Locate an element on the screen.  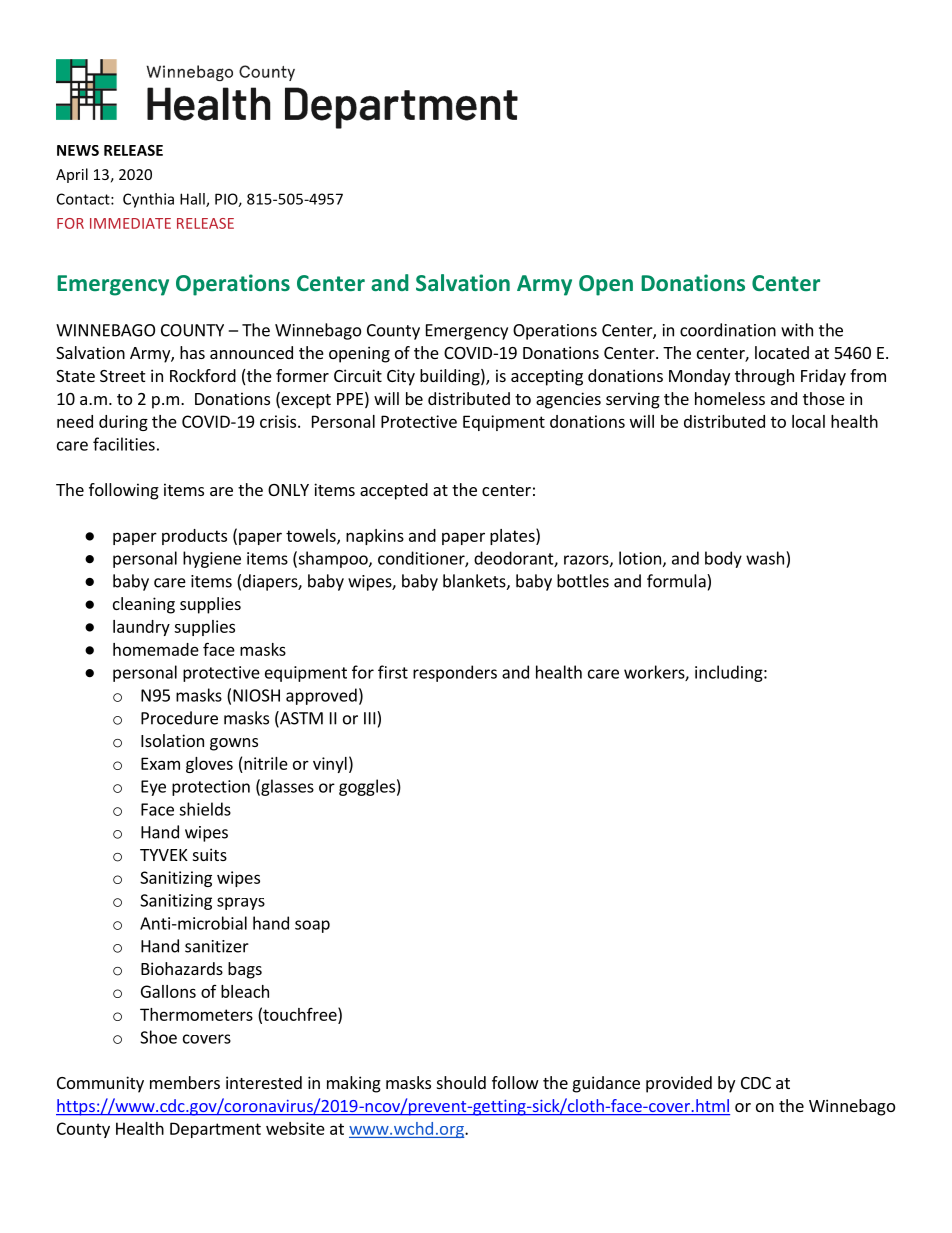
plates is located at coordinates (513, 536).
